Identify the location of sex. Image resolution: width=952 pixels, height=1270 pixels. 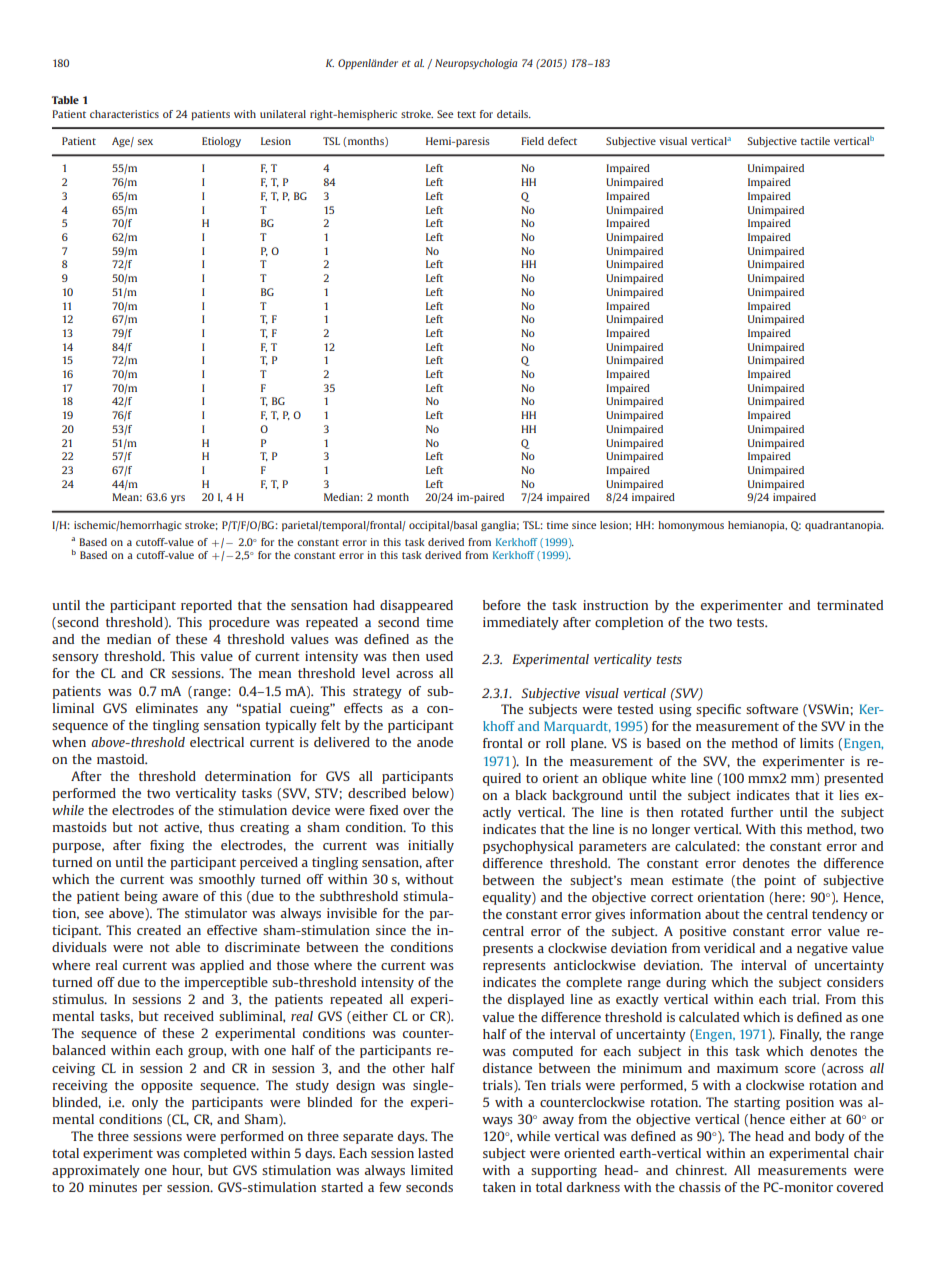
(145, 142).
